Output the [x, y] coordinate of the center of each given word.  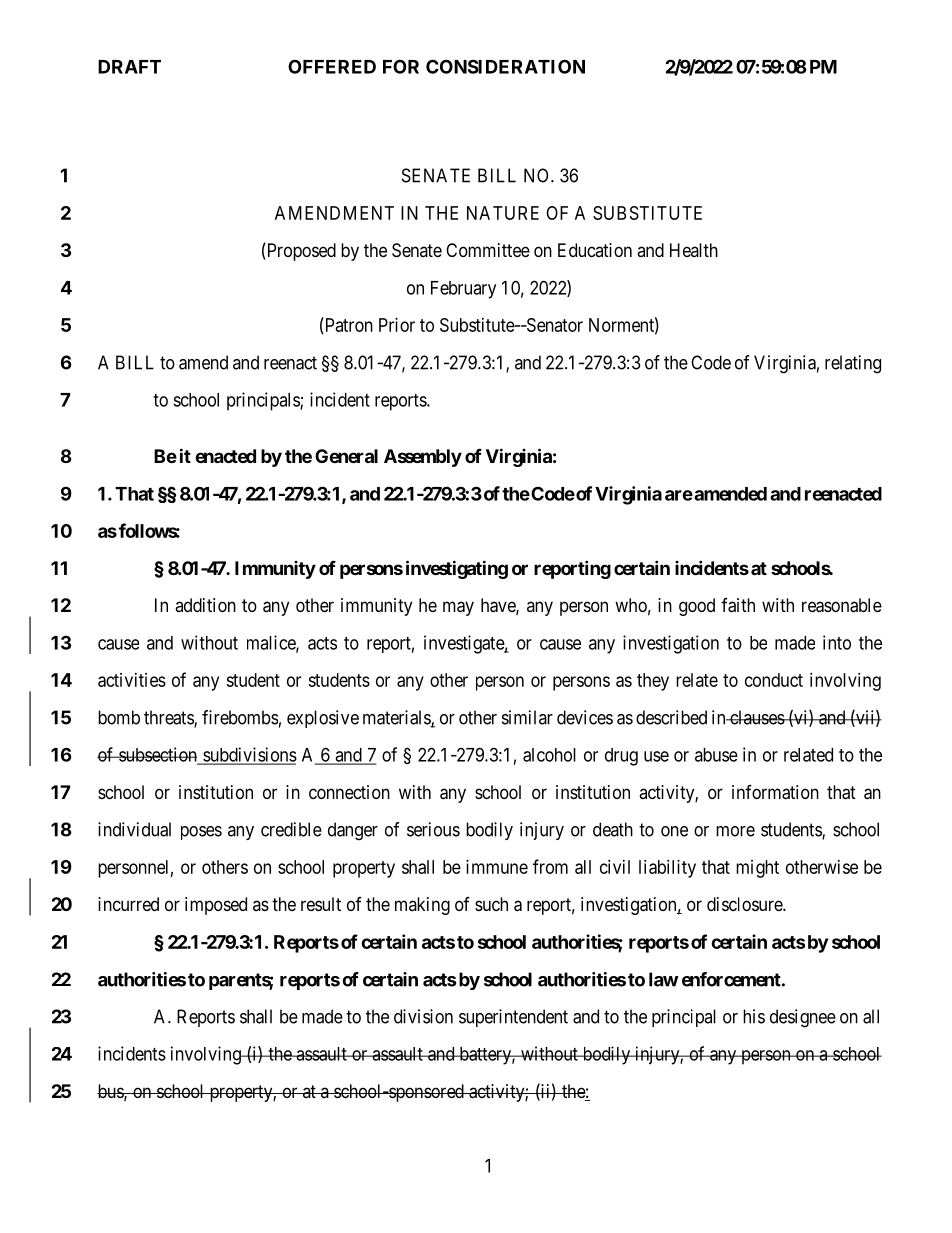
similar [527, 717]
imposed [216, 906]
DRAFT [129, 67]
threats [169, 718]
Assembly [423, 458]
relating [853, 364]
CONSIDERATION [505, 66]
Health [694, 250]
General [346, 456]
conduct [774, 680]
